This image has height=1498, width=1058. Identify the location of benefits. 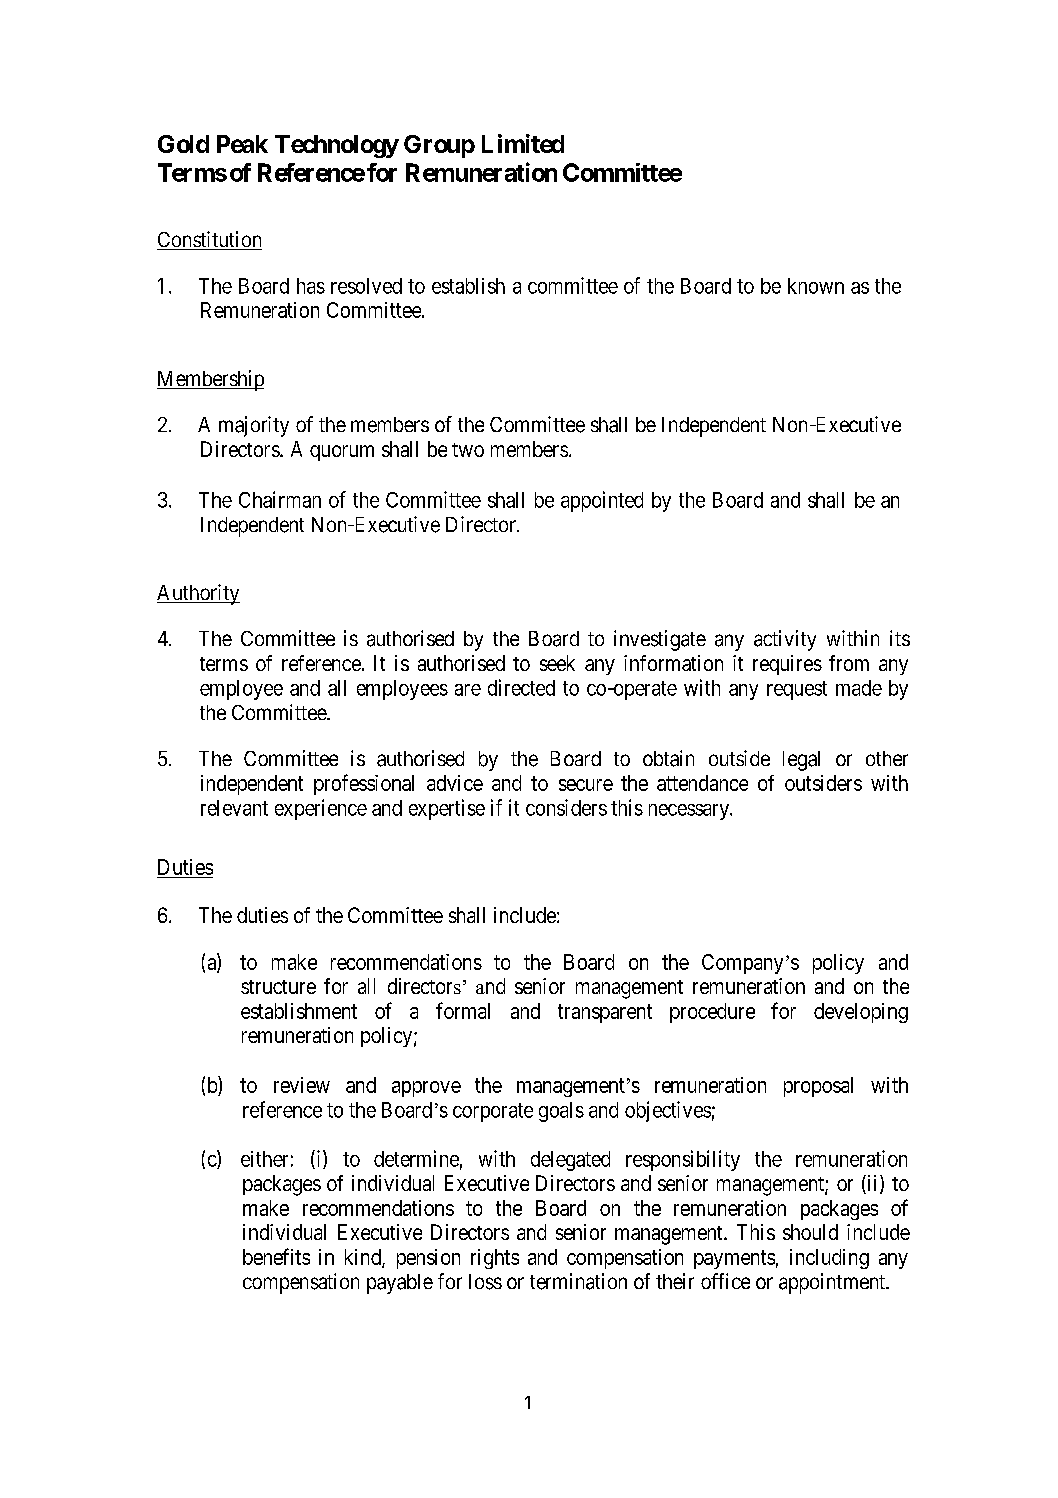
(276, 1256).
